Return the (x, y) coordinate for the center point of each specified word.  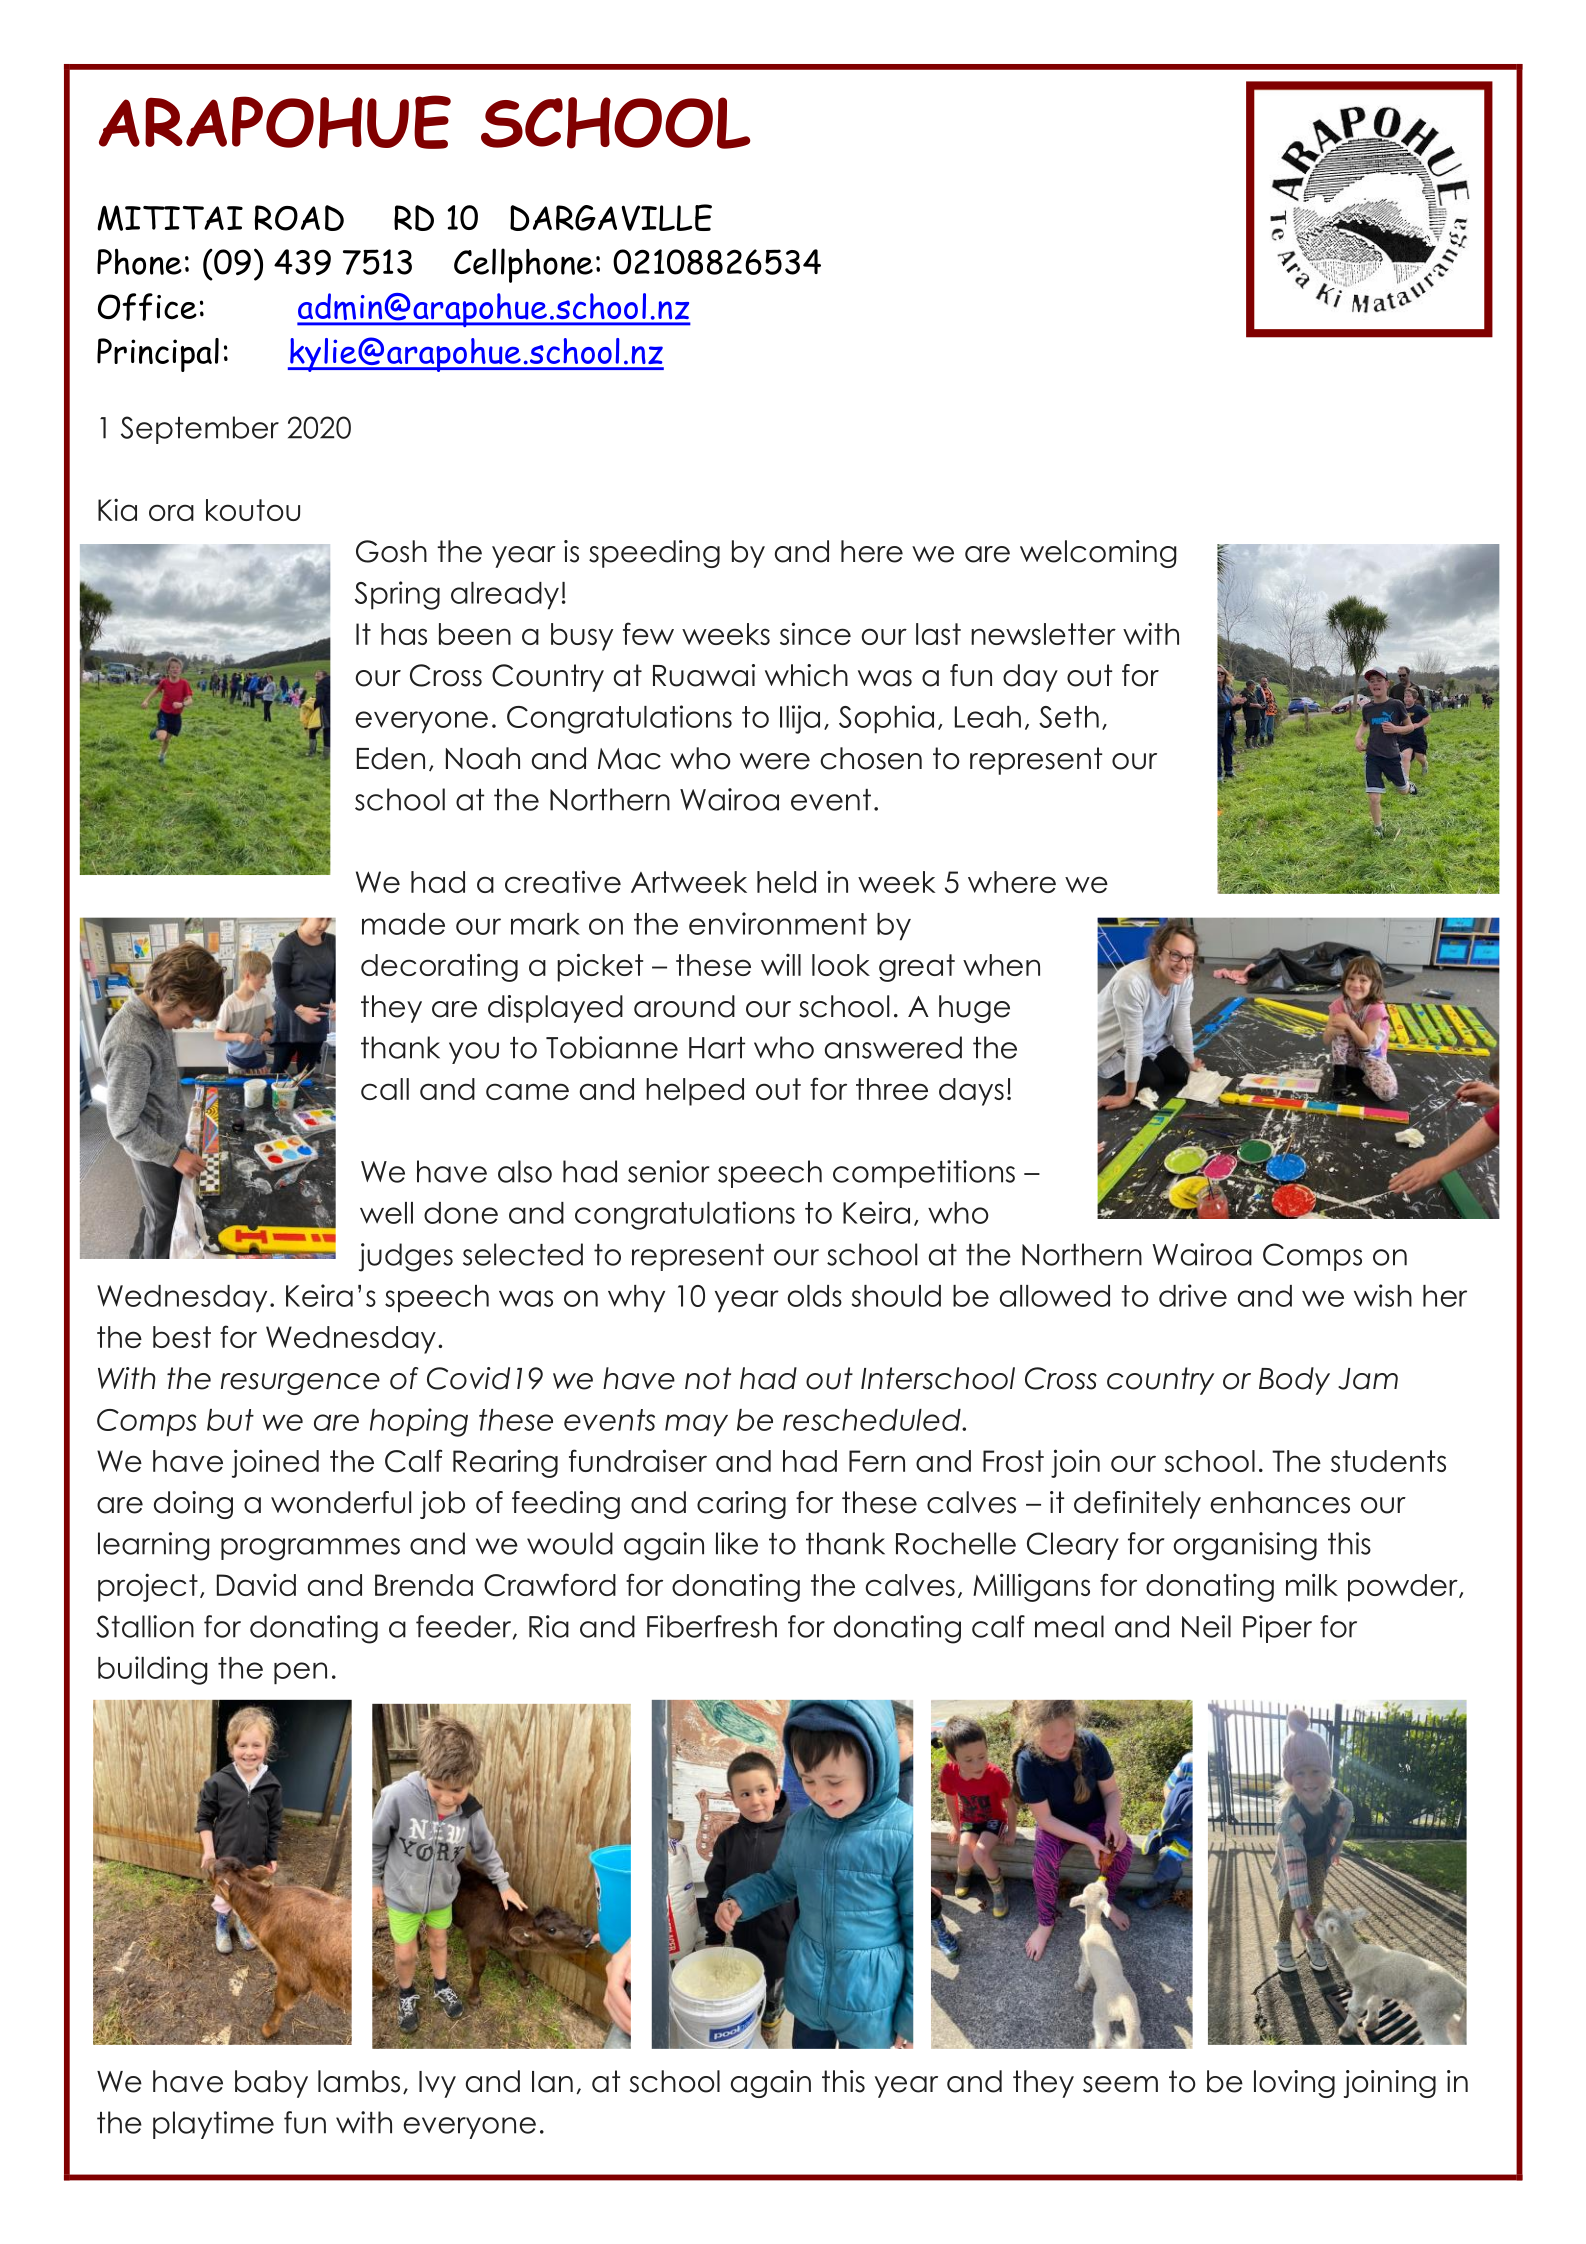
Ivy (437, 2084)
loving (1294, 2084)
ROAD (299, 218)
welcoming (1098, 554)
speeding (654, 554)
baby (271, 2084)
